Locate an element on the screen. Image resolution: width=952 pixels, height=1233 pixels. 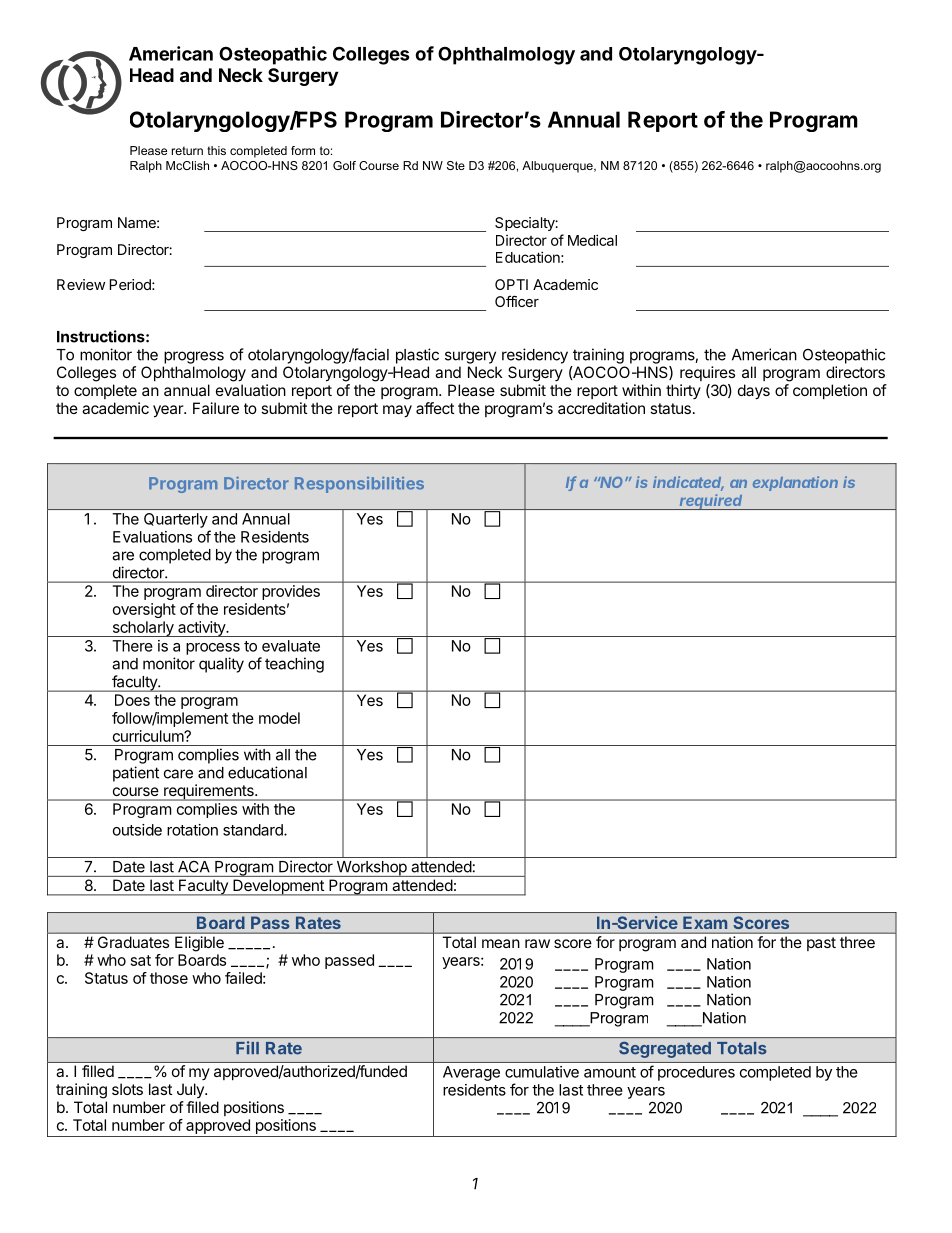
Medical is located at coordinates (592, 240).
